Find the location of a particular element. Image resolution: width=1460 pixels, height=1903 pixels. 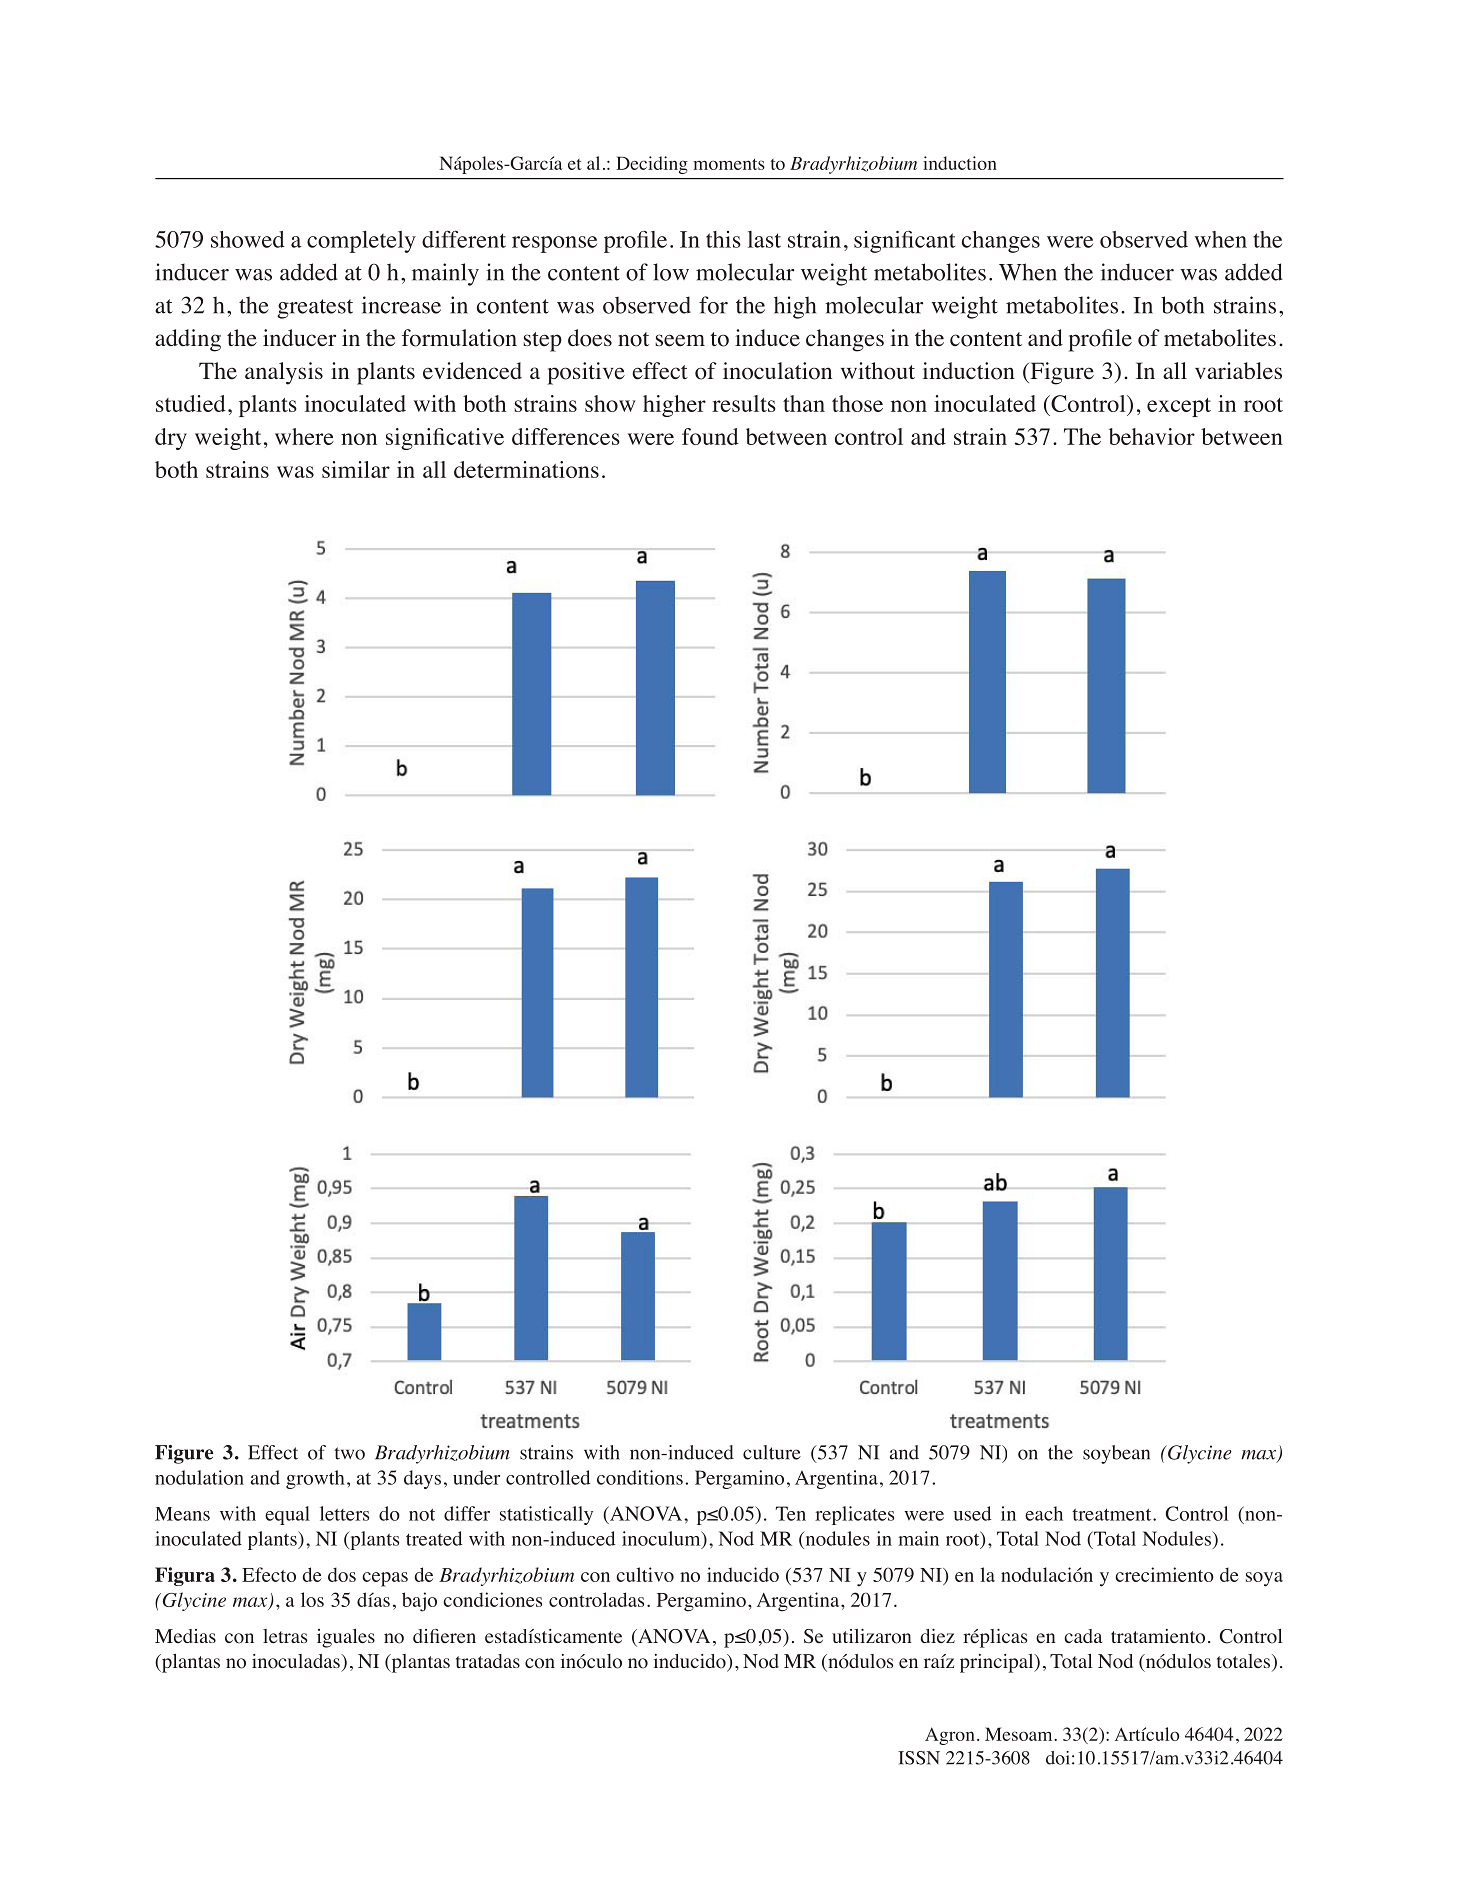

Medias is located at coordinates (185, 1636).
